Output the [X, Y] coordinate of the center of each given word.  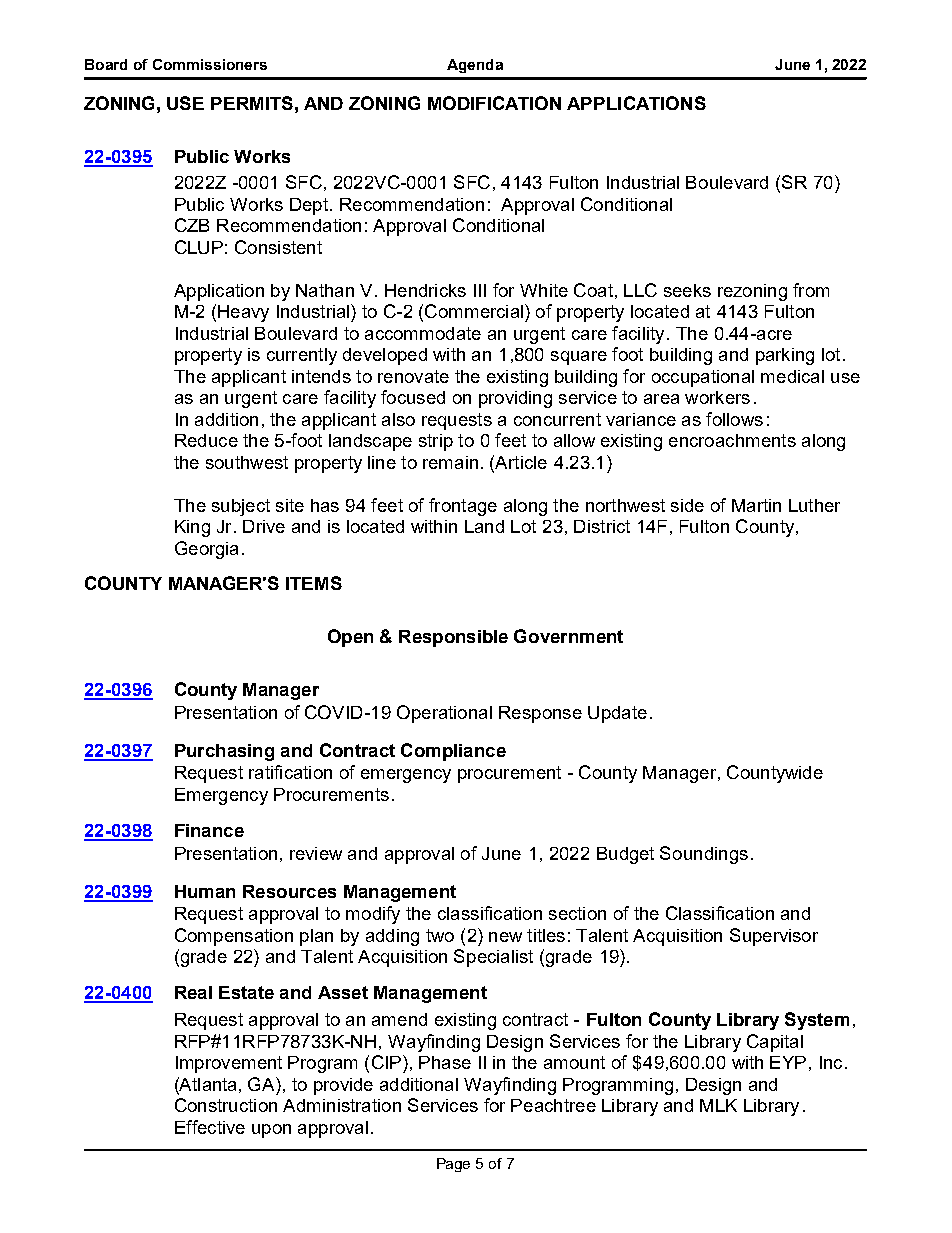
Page [453, 1165]
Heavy [243, 313]
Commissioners [210, 64]
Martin [756, 505]
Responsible [453, 638]
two [440, 935]
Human [205, 891]
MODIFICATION [494, 103]
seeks [687, 290]
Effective [210, 1127]
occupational [703, 378]
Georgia [206, 550]
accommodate [423, 333]
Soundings [704, 855]
